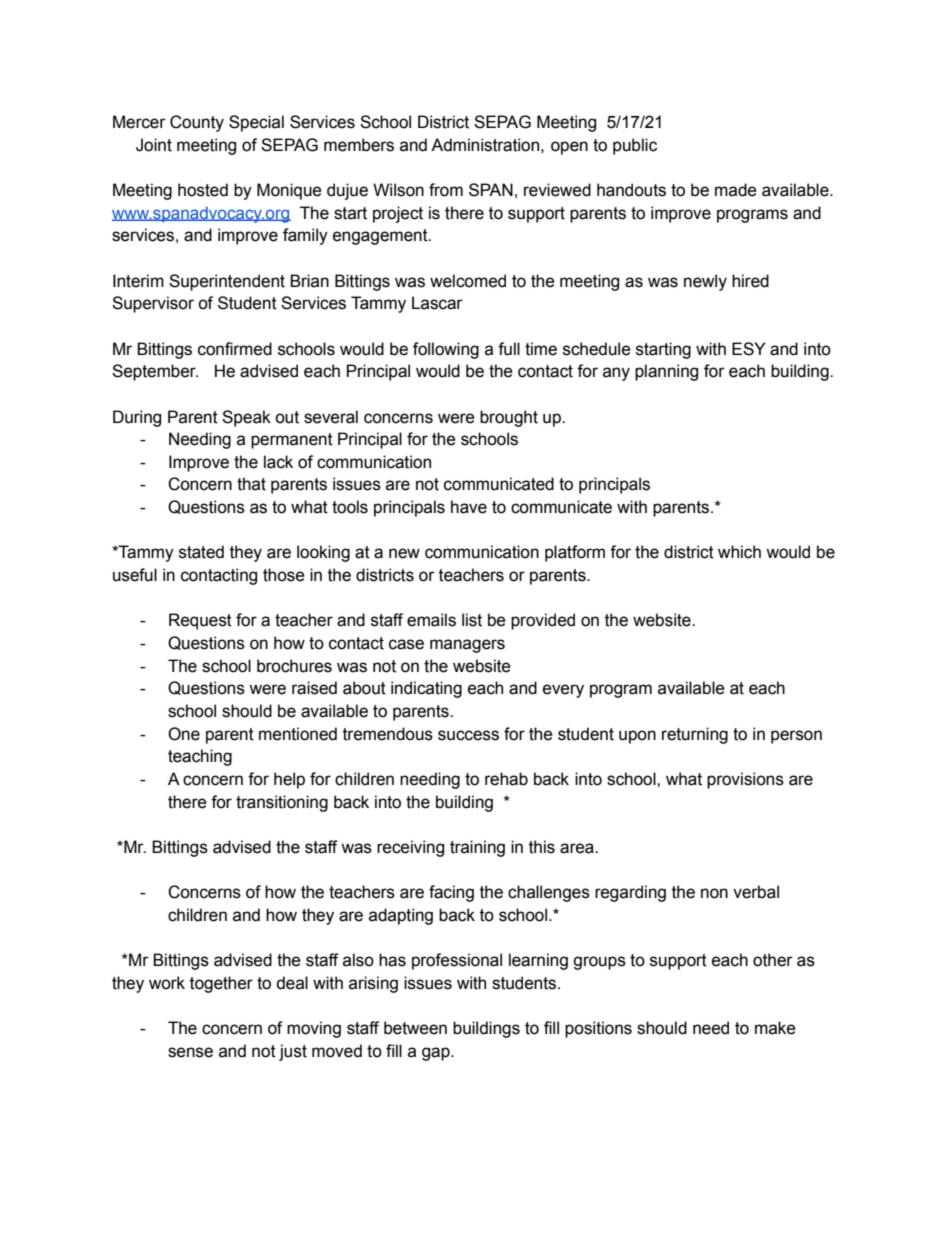 The height and width of the screenshot is (1233, 952). I want to click on made, so click(736, 190).
